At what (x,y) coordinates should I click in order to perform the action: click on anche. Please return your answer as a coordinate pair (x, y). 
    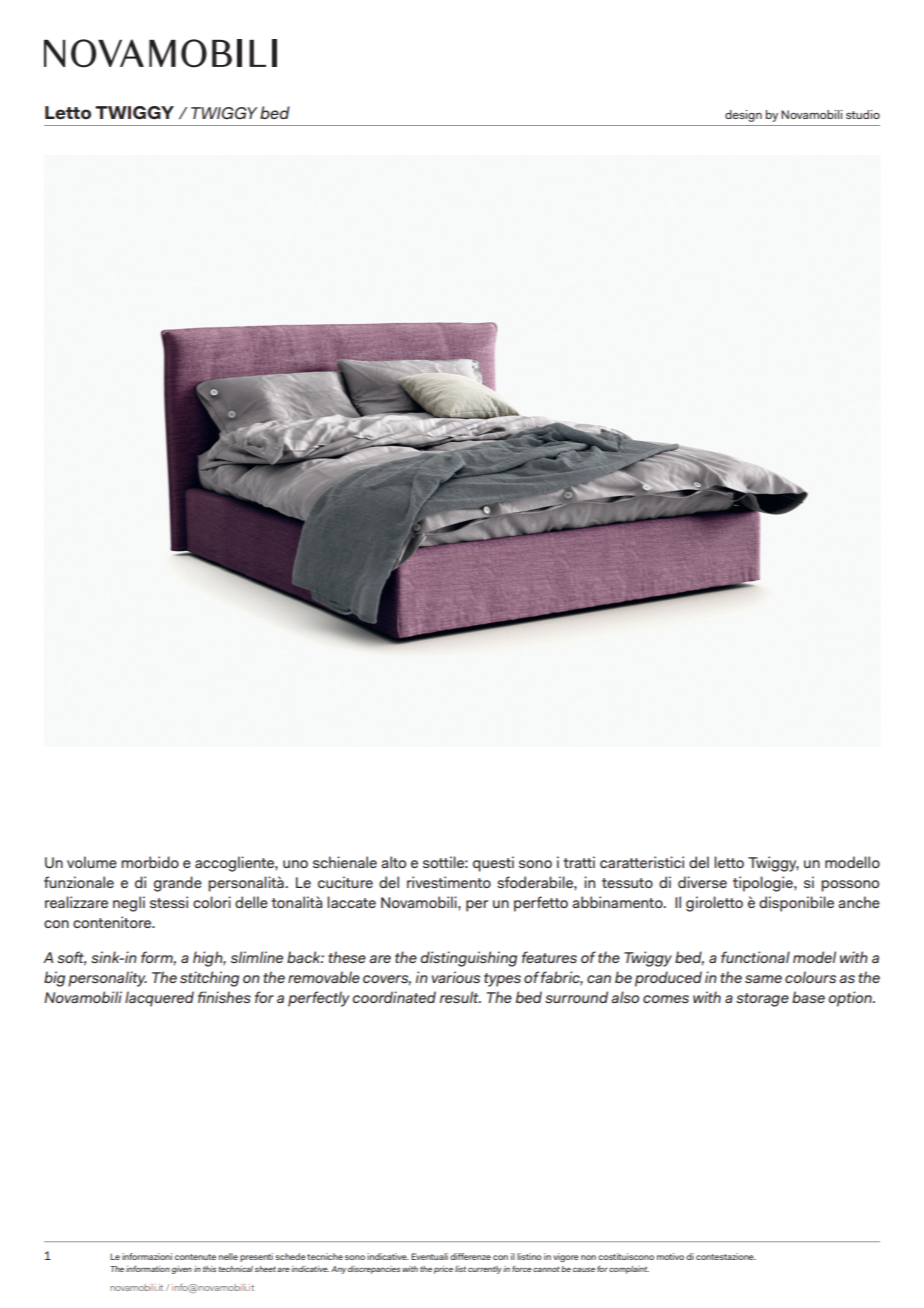
    Looking at the image, I should click on (859, 902).
